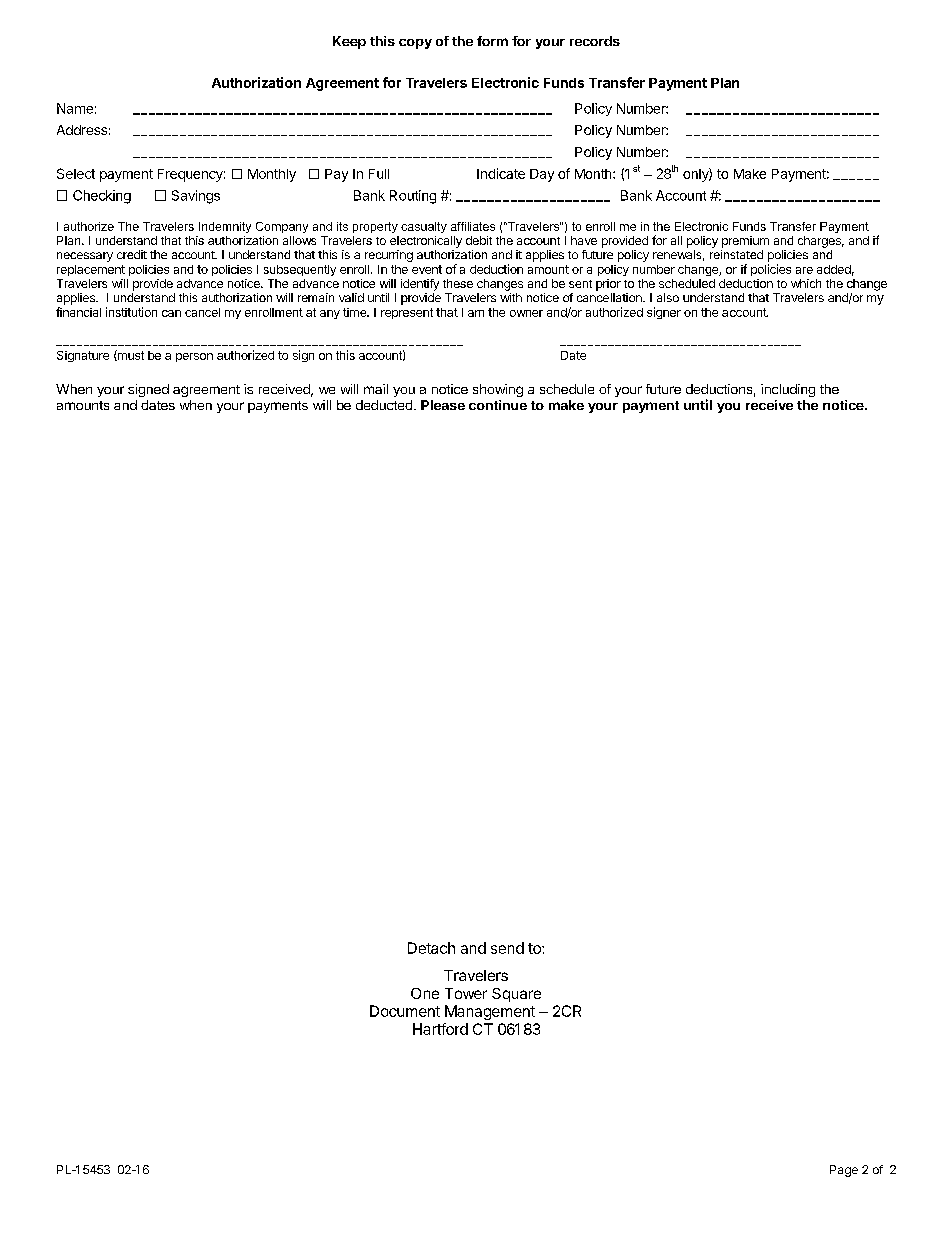  Describe the element at coordinates (75, 108) in the image. I see `Name` at that location.
